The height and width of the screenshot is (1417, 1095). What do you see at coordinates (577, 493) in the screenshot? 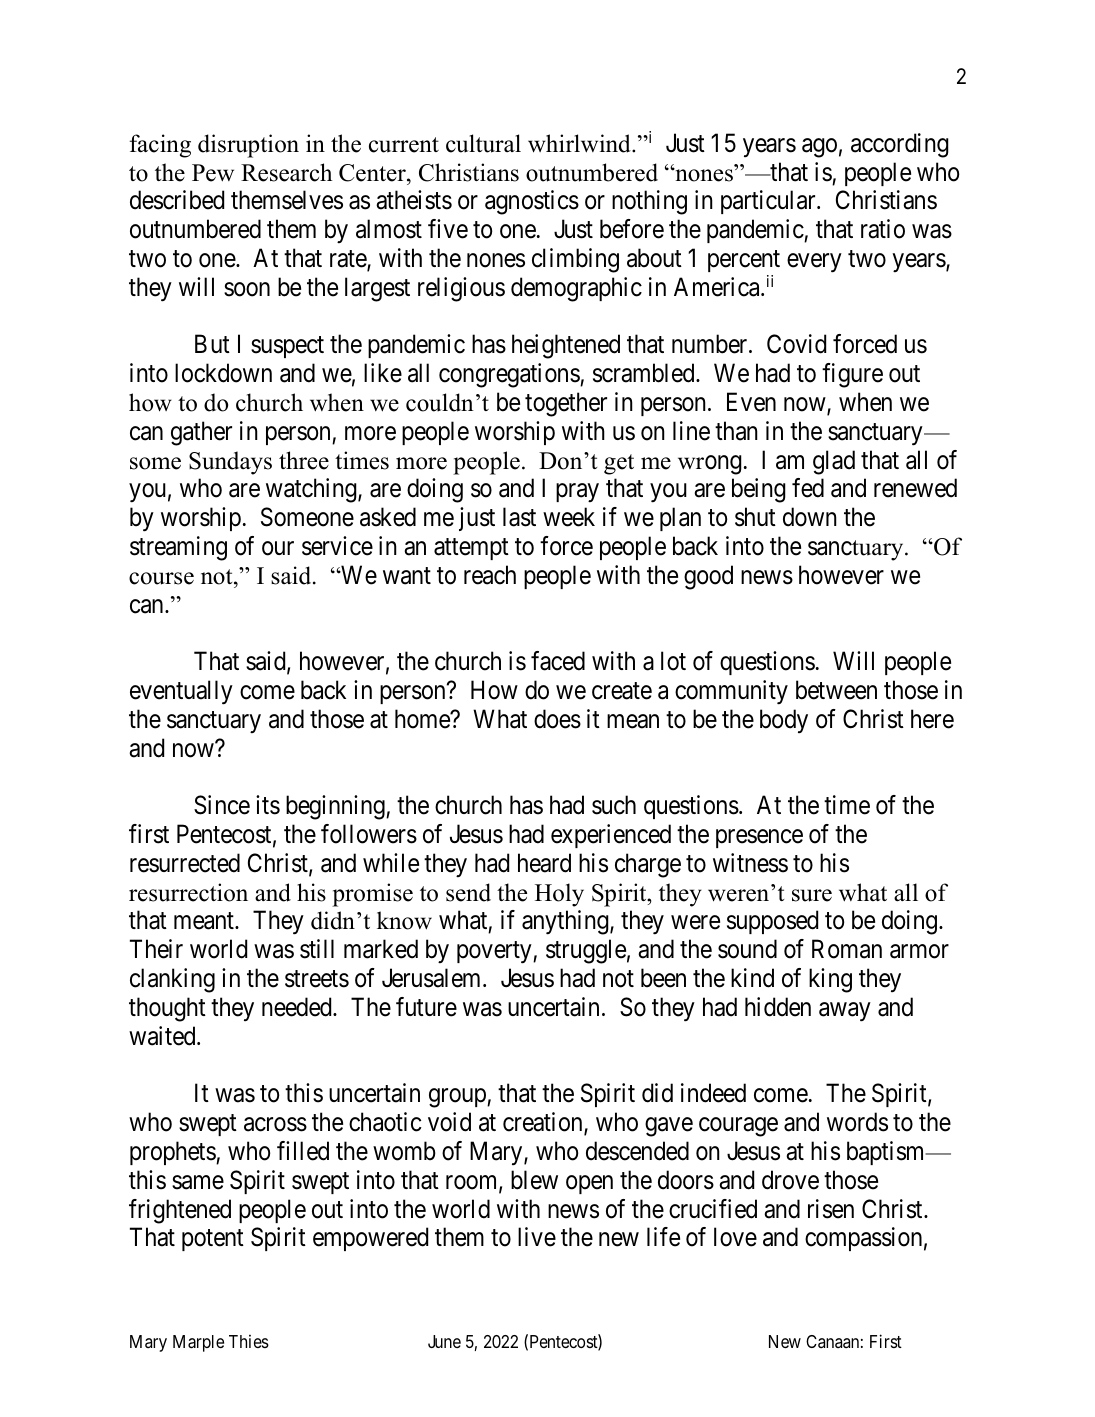
I see `pray` at bounding box center [577, 493].
